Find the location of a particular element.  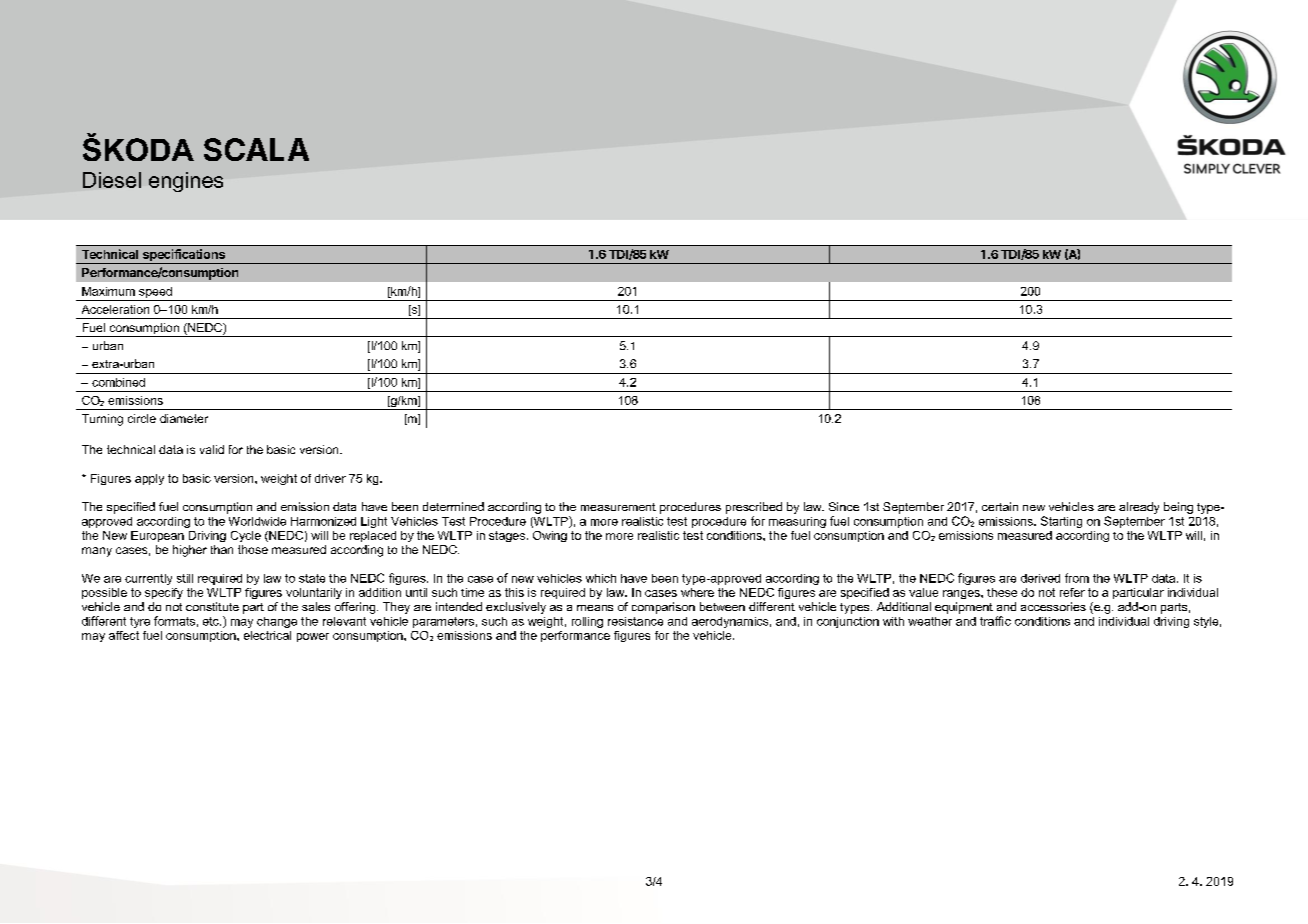

Diesel is located at coordinates (112, 180).
